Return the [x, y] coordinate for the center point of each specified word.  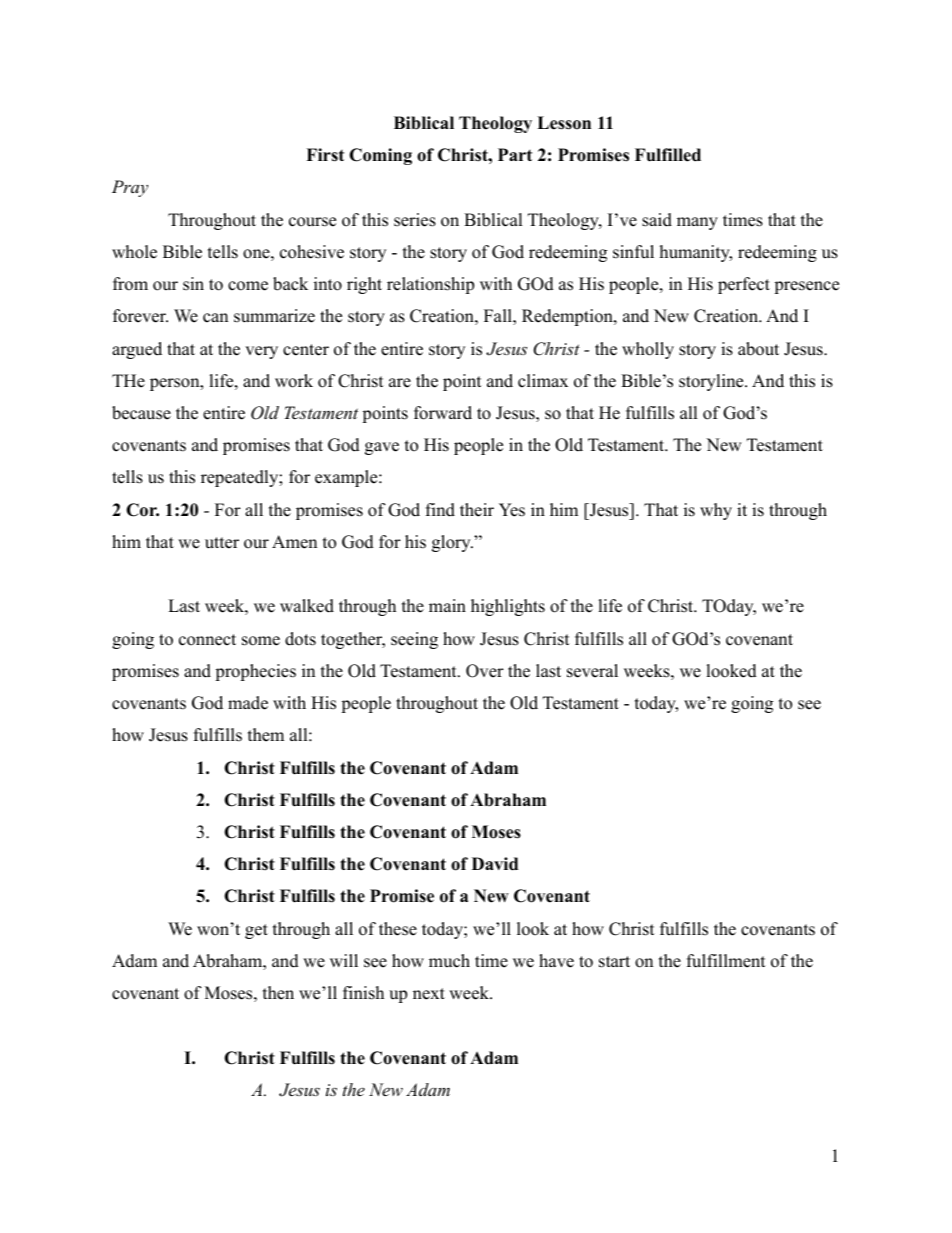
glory [452, 543]
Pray [130, 188]
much [449, 961]
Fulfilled [668, 155]
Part [515, 154]
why [716, 511]
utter [222, 543]
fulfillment [726, 961]
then [278, 993]
